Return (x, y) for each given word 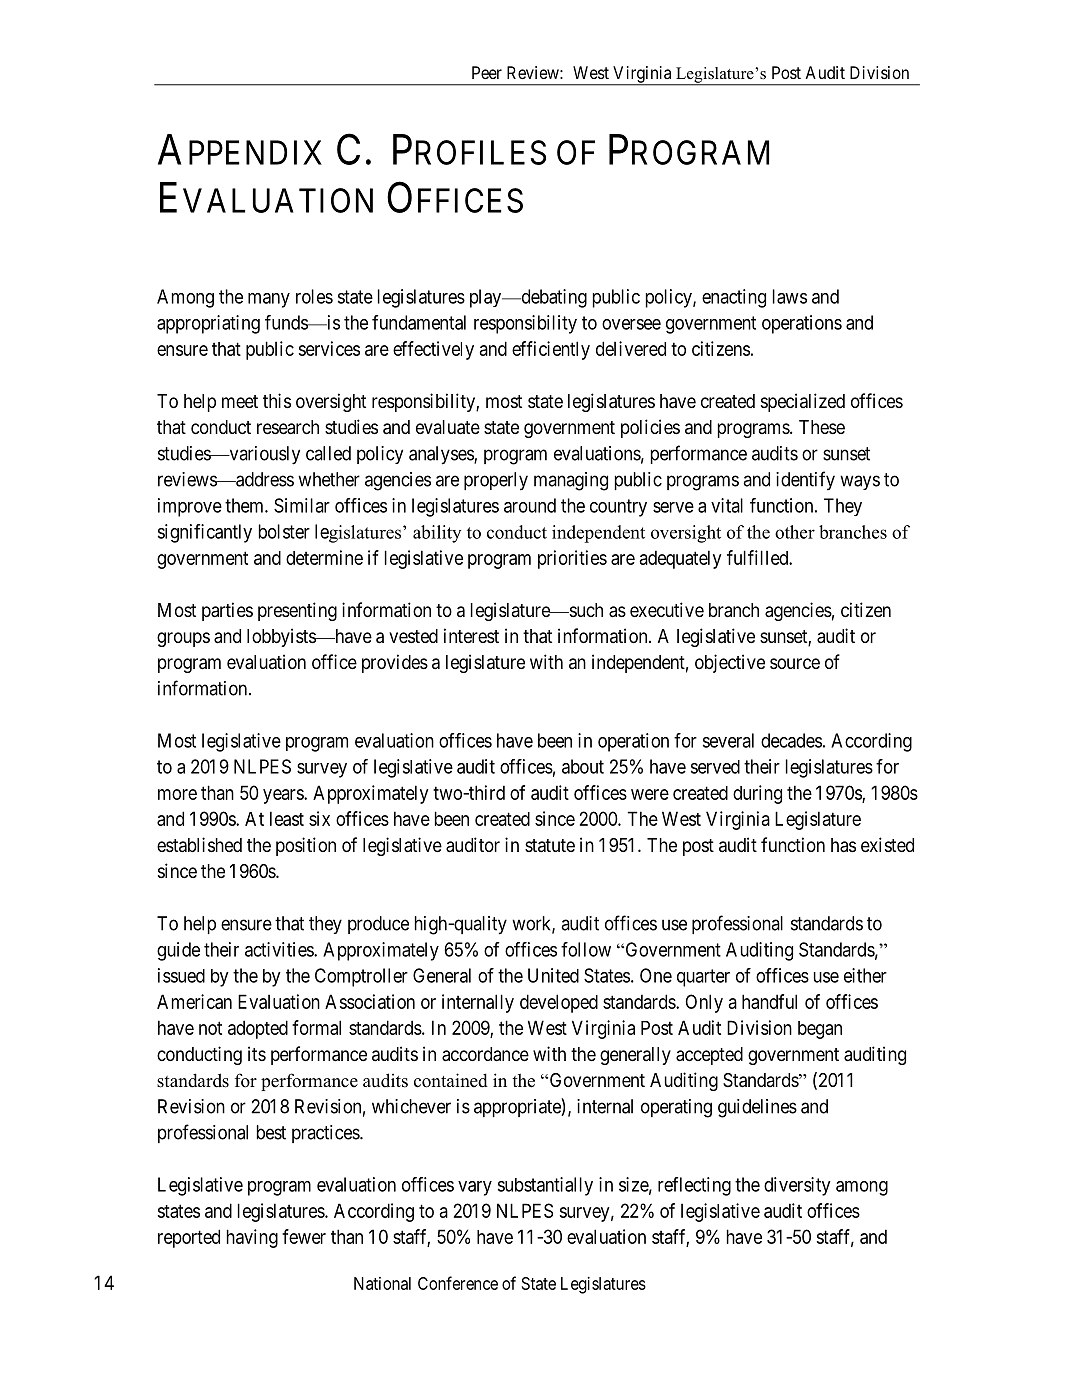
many (269, 300)
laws (790, 296)
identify (805, 480)
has (843, 845)
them (245, 505)
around (530, 505)
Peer (487, 72)
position (306, 846)
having (252, 1238)
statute (550, 846)
